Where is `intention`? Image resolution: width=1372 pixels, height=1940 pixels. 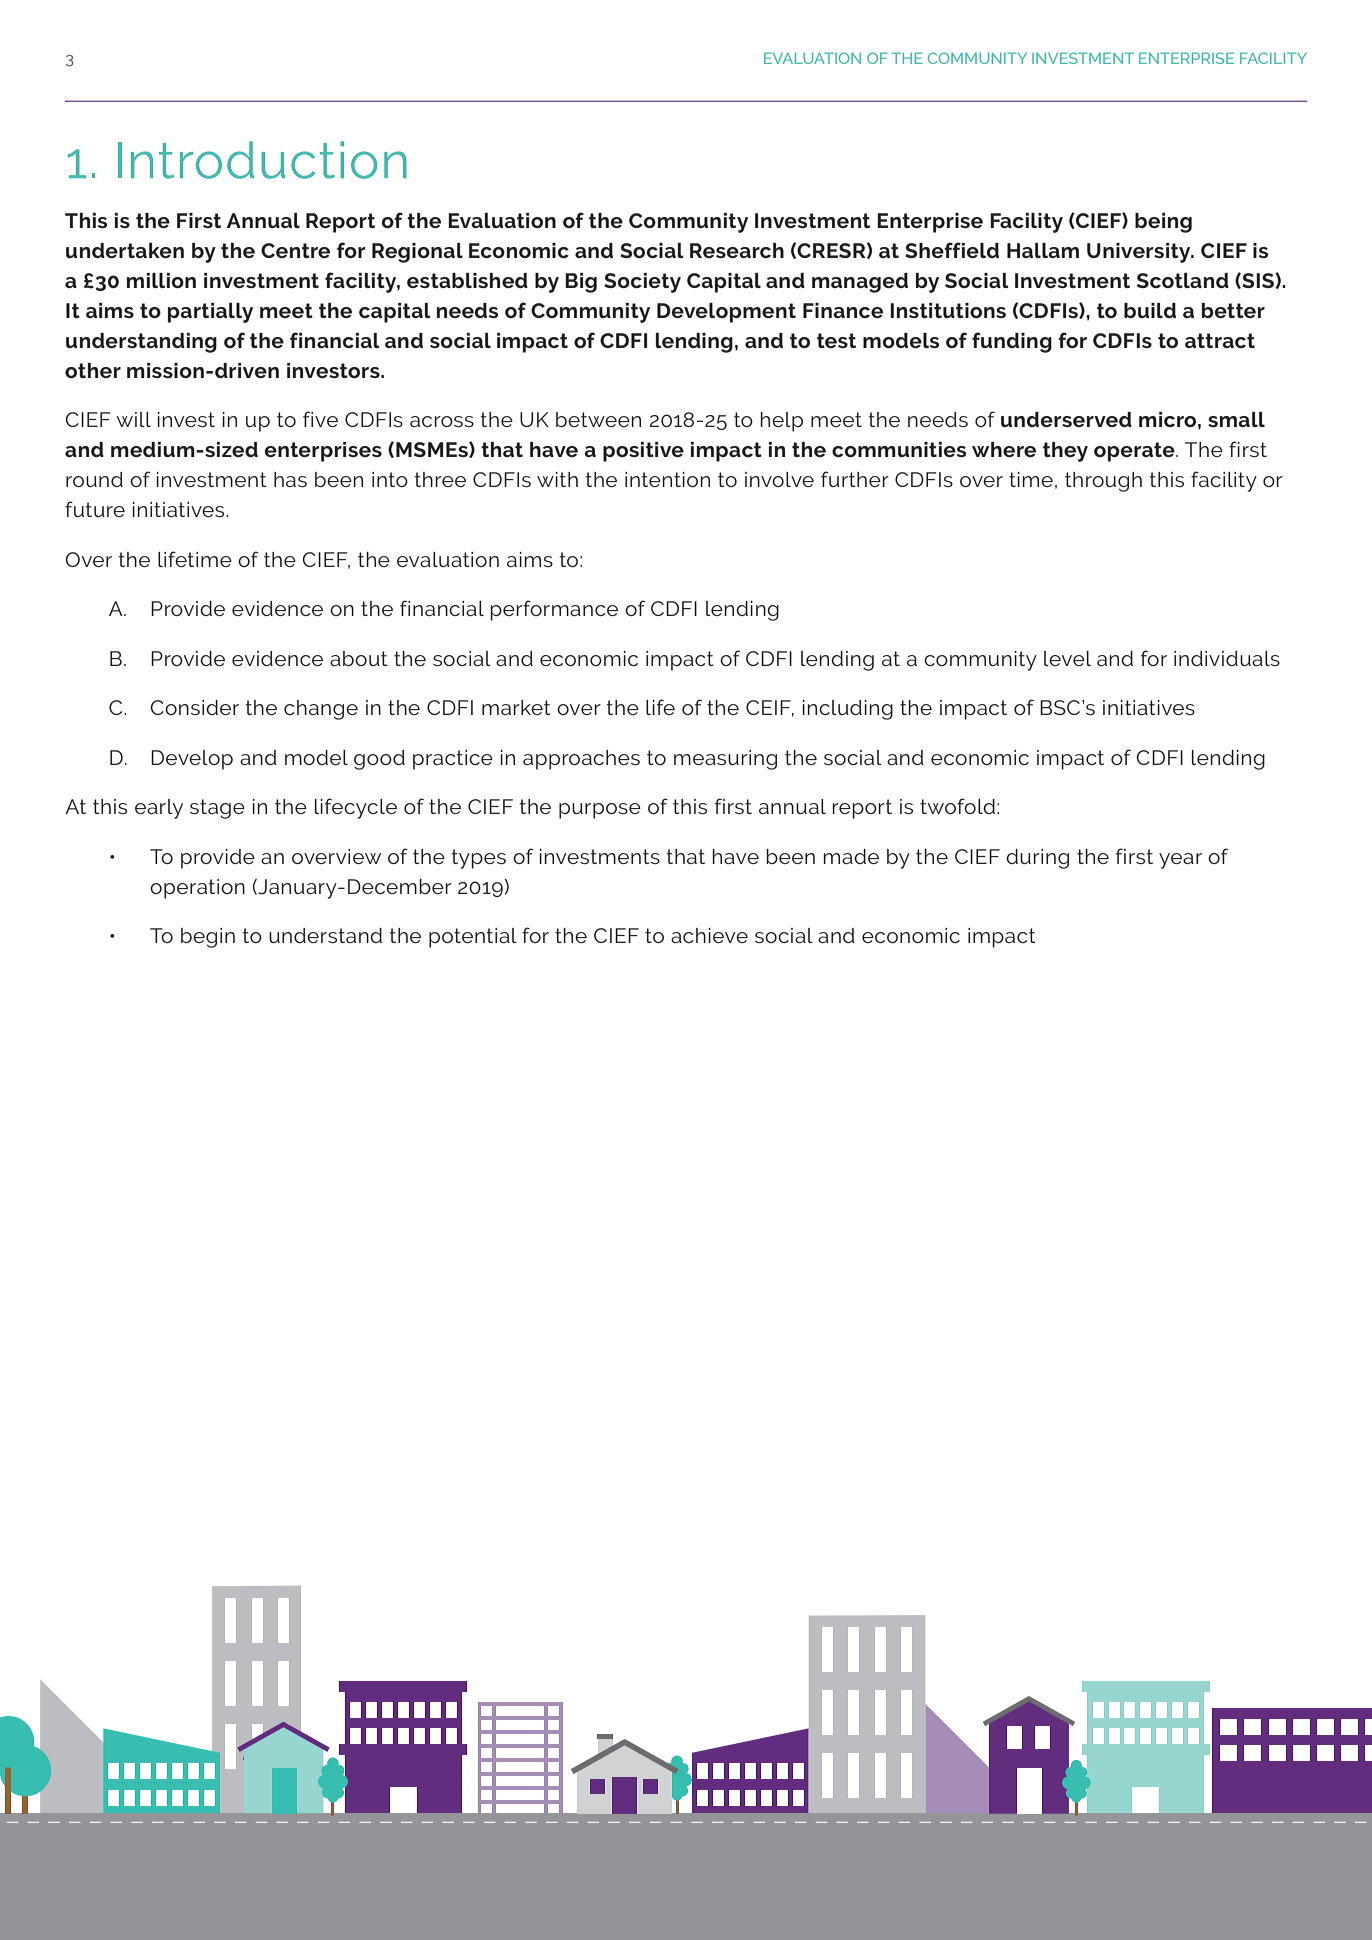
intention is located at coordinates (667, 479).
